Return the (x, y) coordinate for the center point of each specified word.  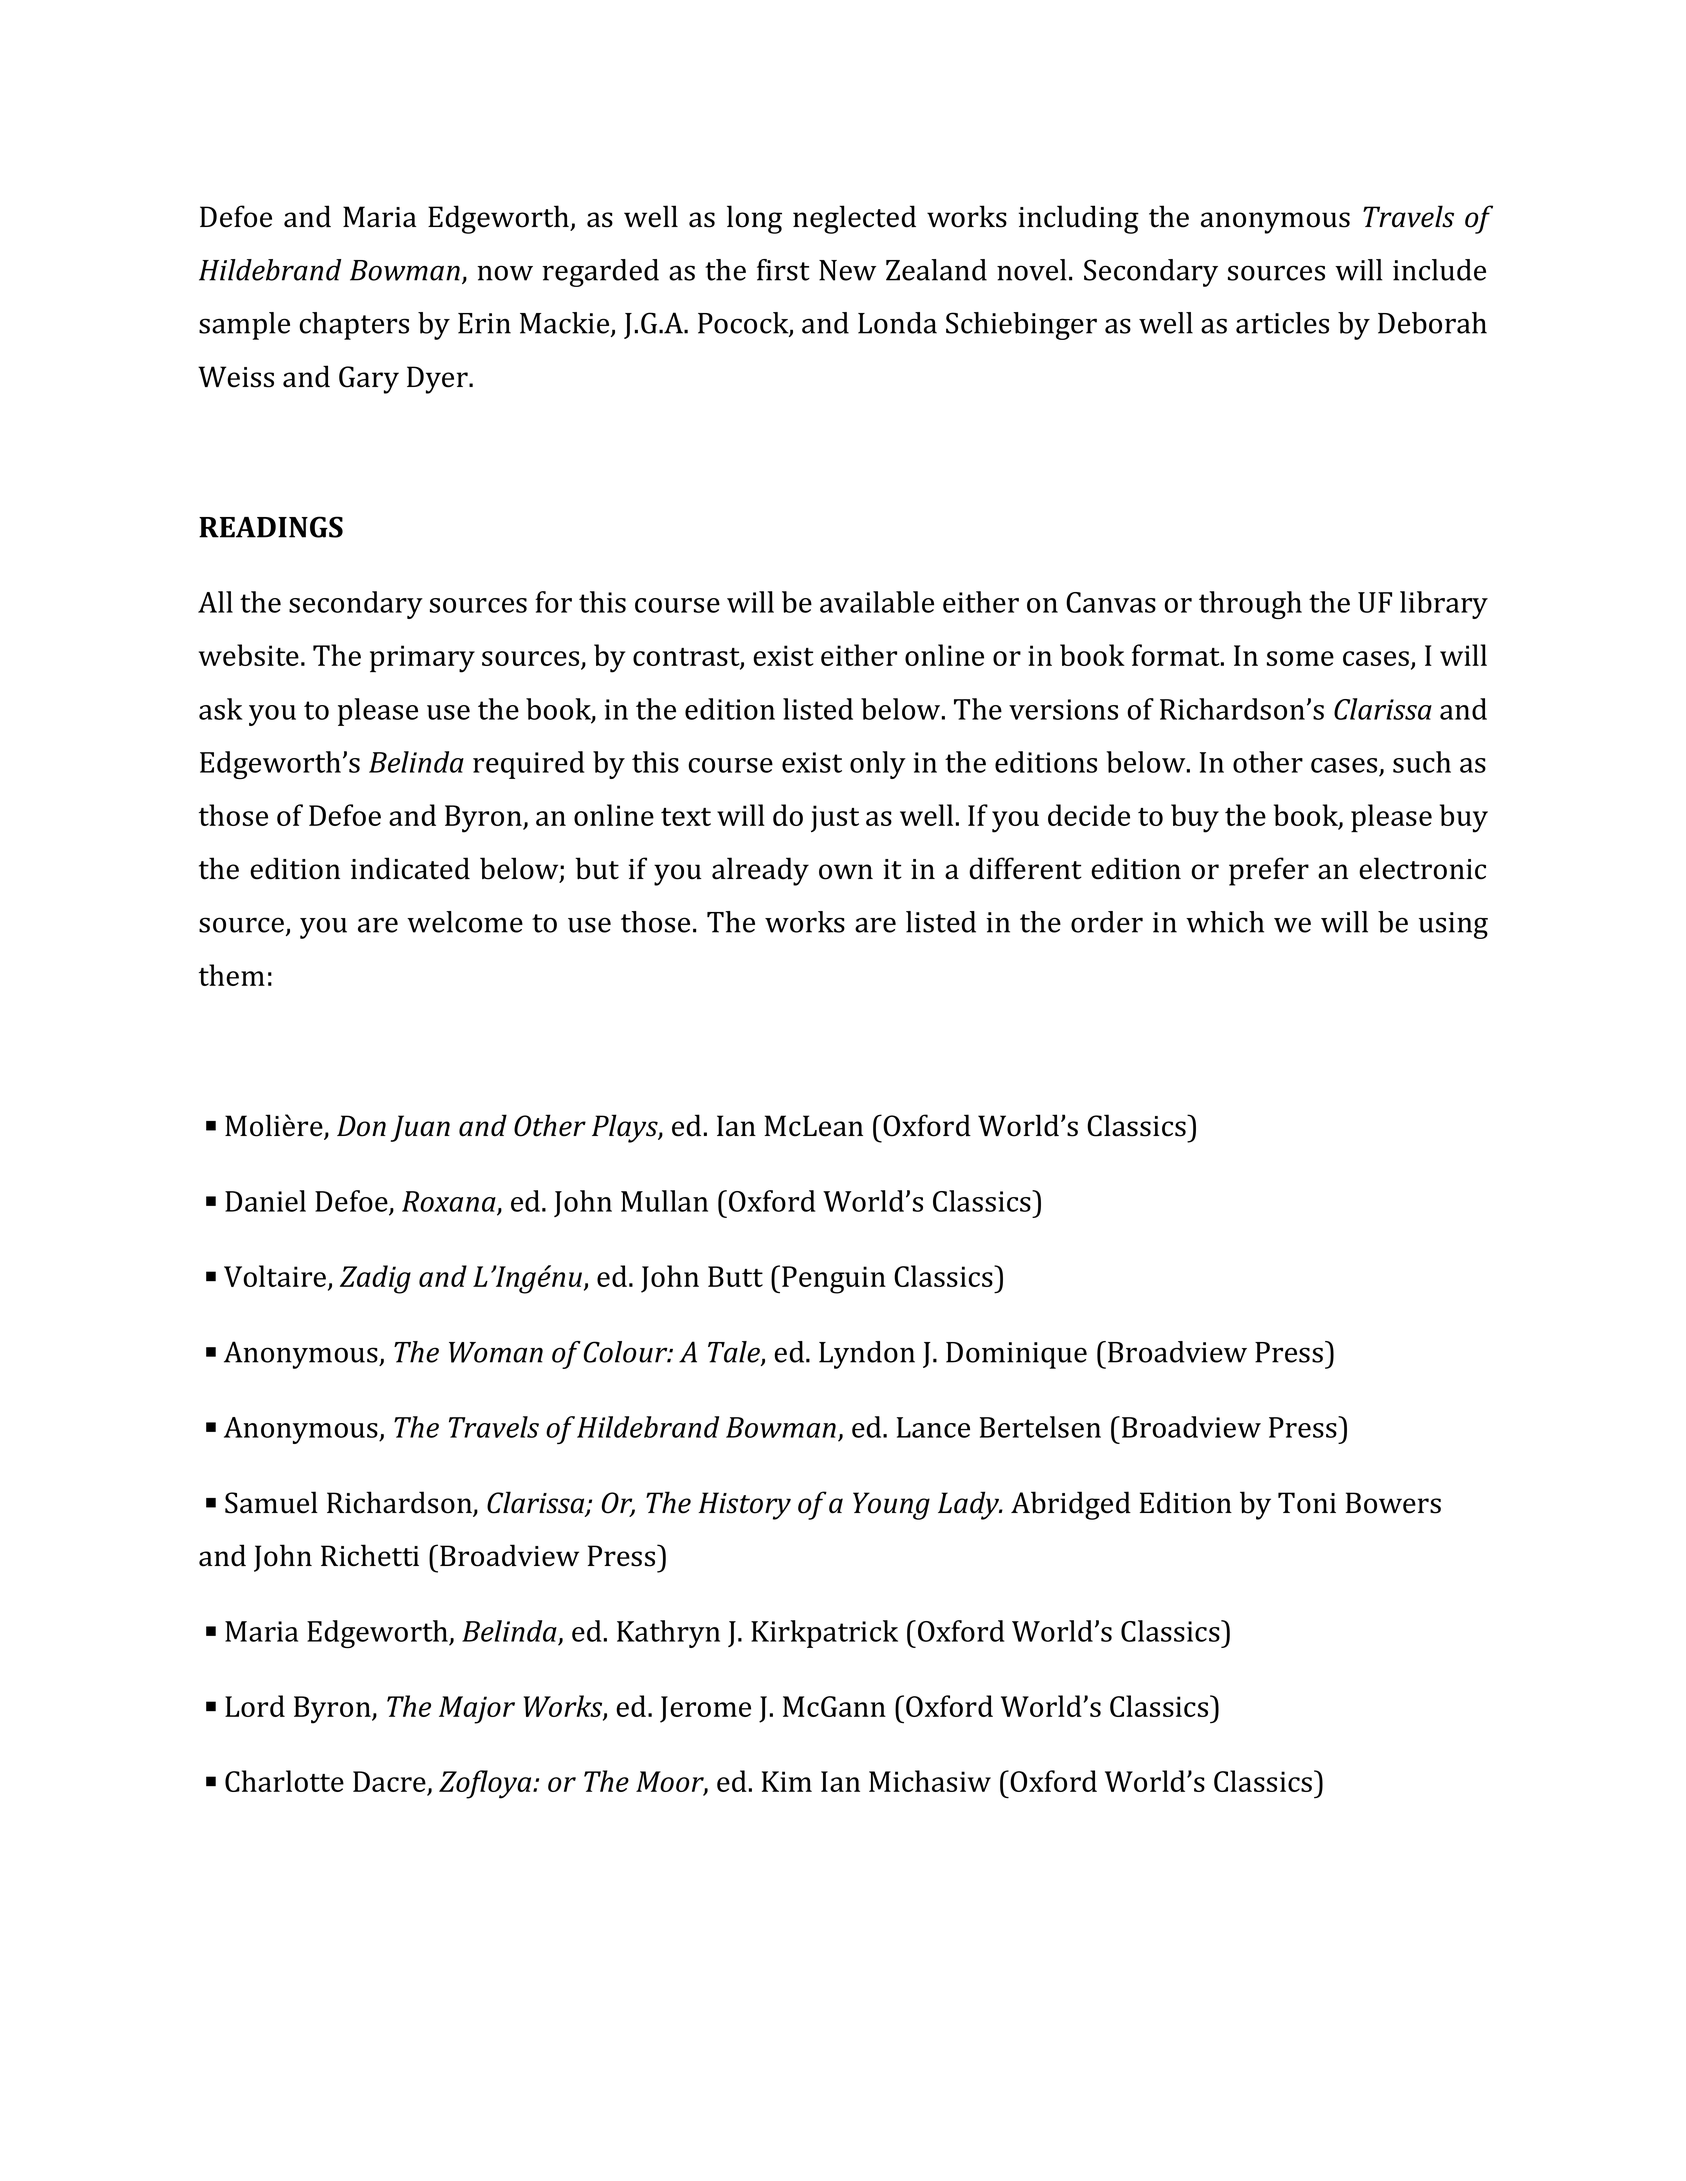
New (847, 270)
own (846, 872)
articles (1282, 323)
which (1225, 922)
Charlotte (284, 1781)
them (232, 975)
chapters (354, 326)
